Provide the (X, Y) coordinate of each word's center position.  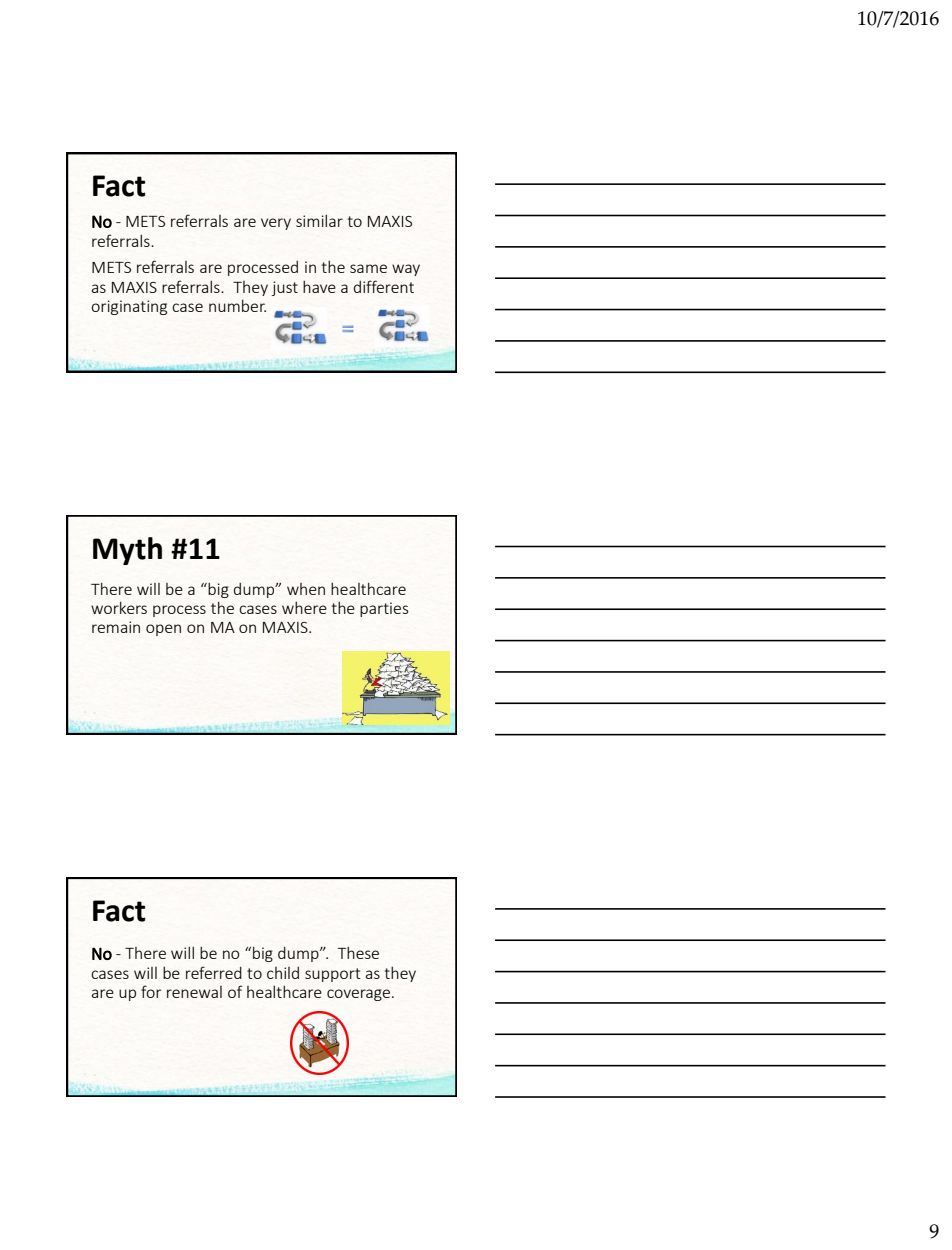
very (276, 224)
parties (384, 609)
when (306, 589)
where (304, 607)
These (358, 953)
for (151, 991)
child (283, 972)
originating (129, 307)
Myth (127, 551)
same (368, 268)
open (163, 630)
